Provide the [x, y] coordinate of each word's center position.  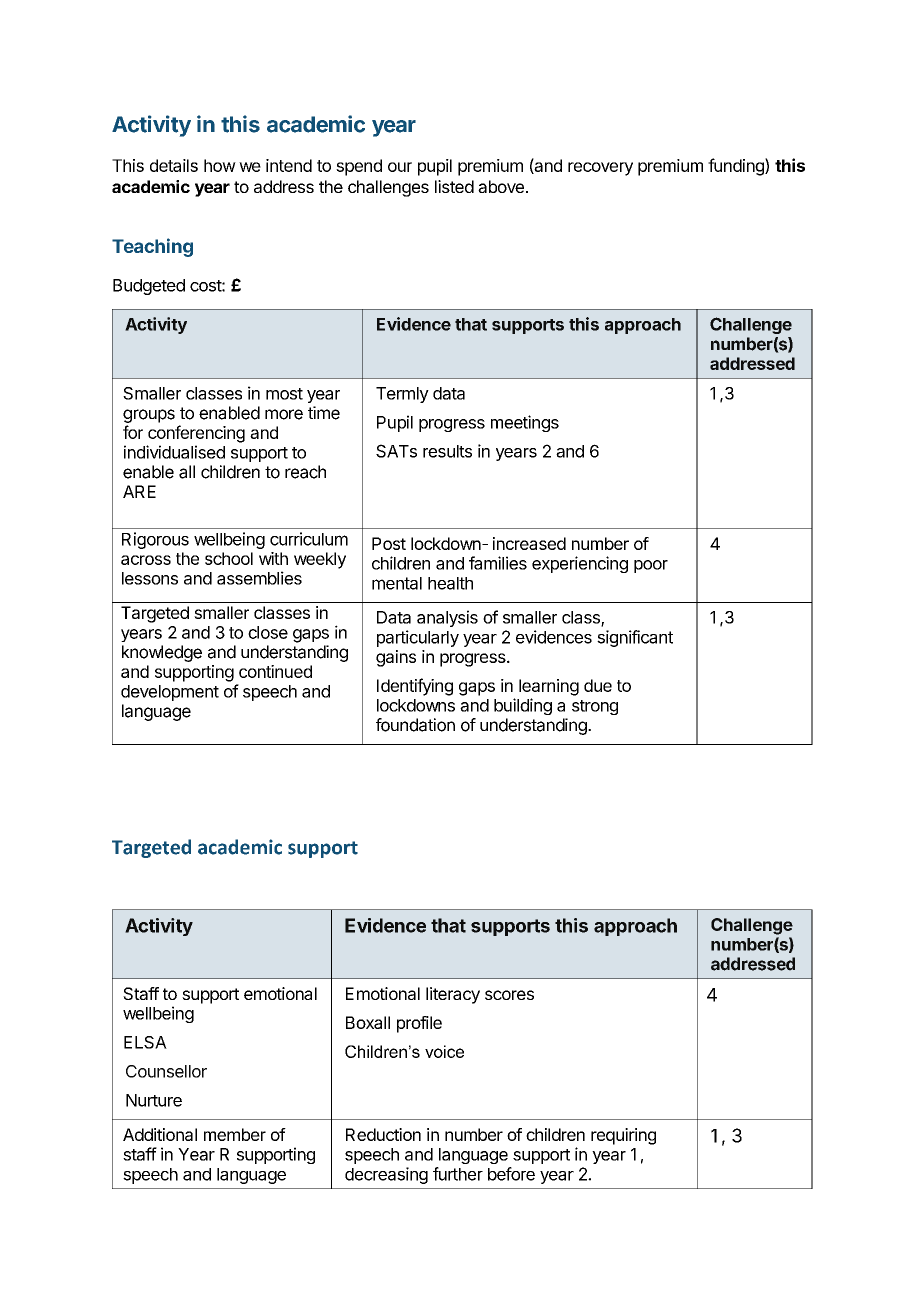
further [458, 1174]
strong [595, 707]
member [235, 1134]
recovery [600, 169]
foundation [415, 725]
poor [651, 566]
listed [454, 186]
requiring [623, 1136]
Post [389, 543]
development [170, 693]
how [220, 165]
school [229, 558]
